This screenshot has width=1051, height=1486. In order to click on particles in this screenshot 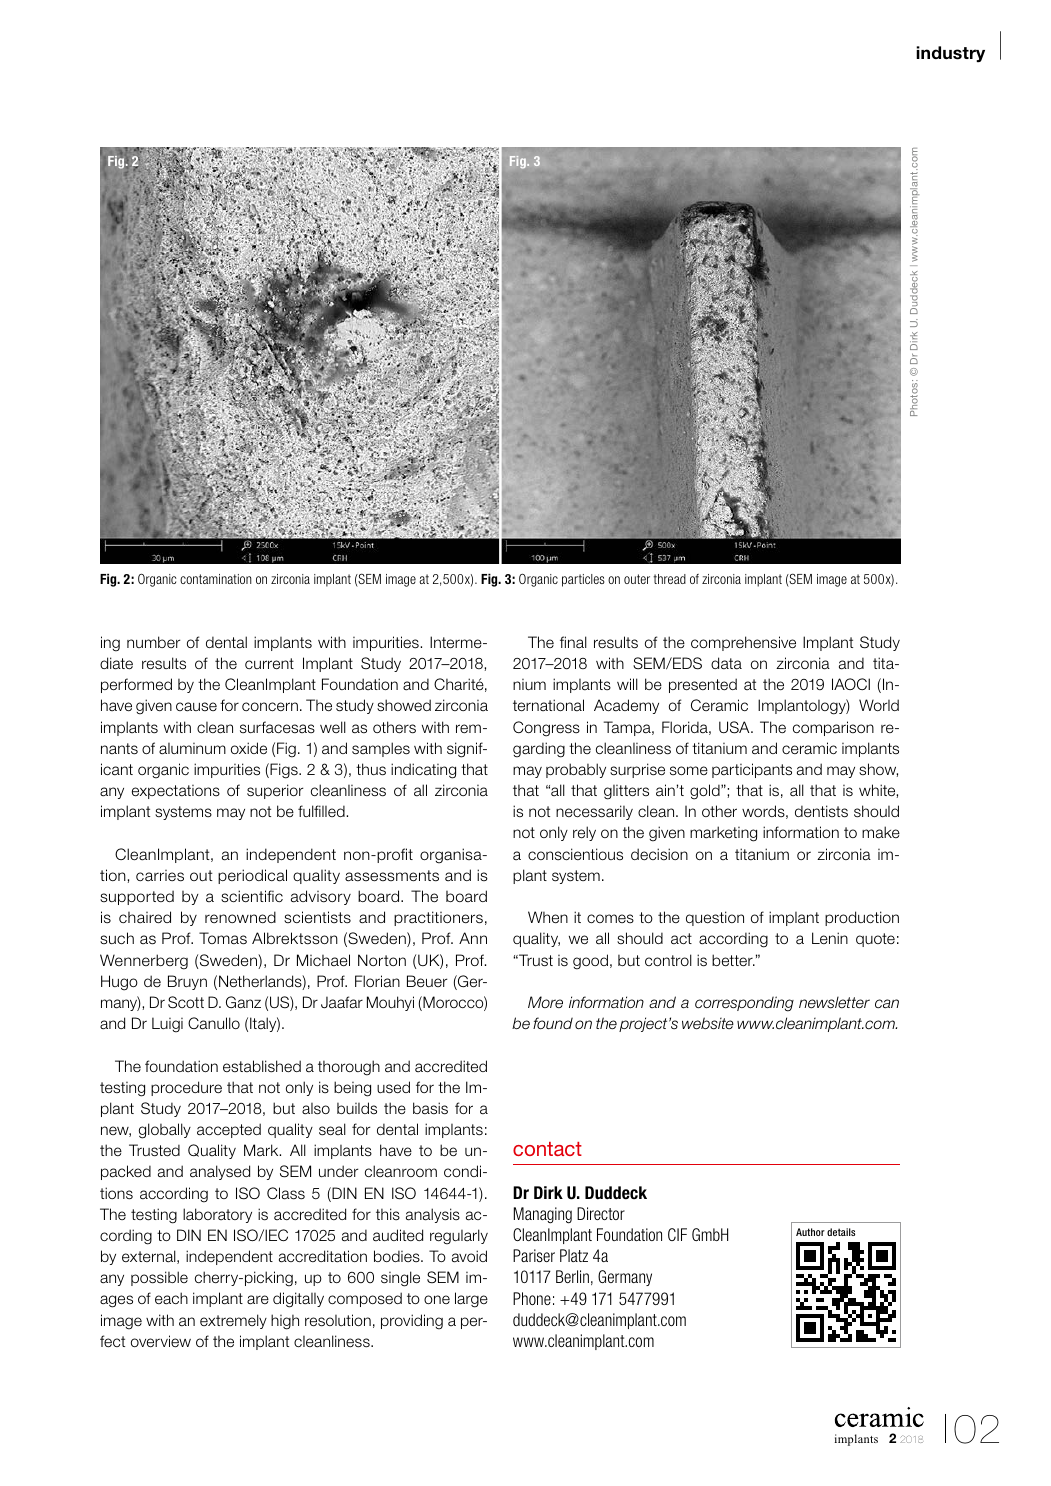, I will do `click(583, 580)`.
